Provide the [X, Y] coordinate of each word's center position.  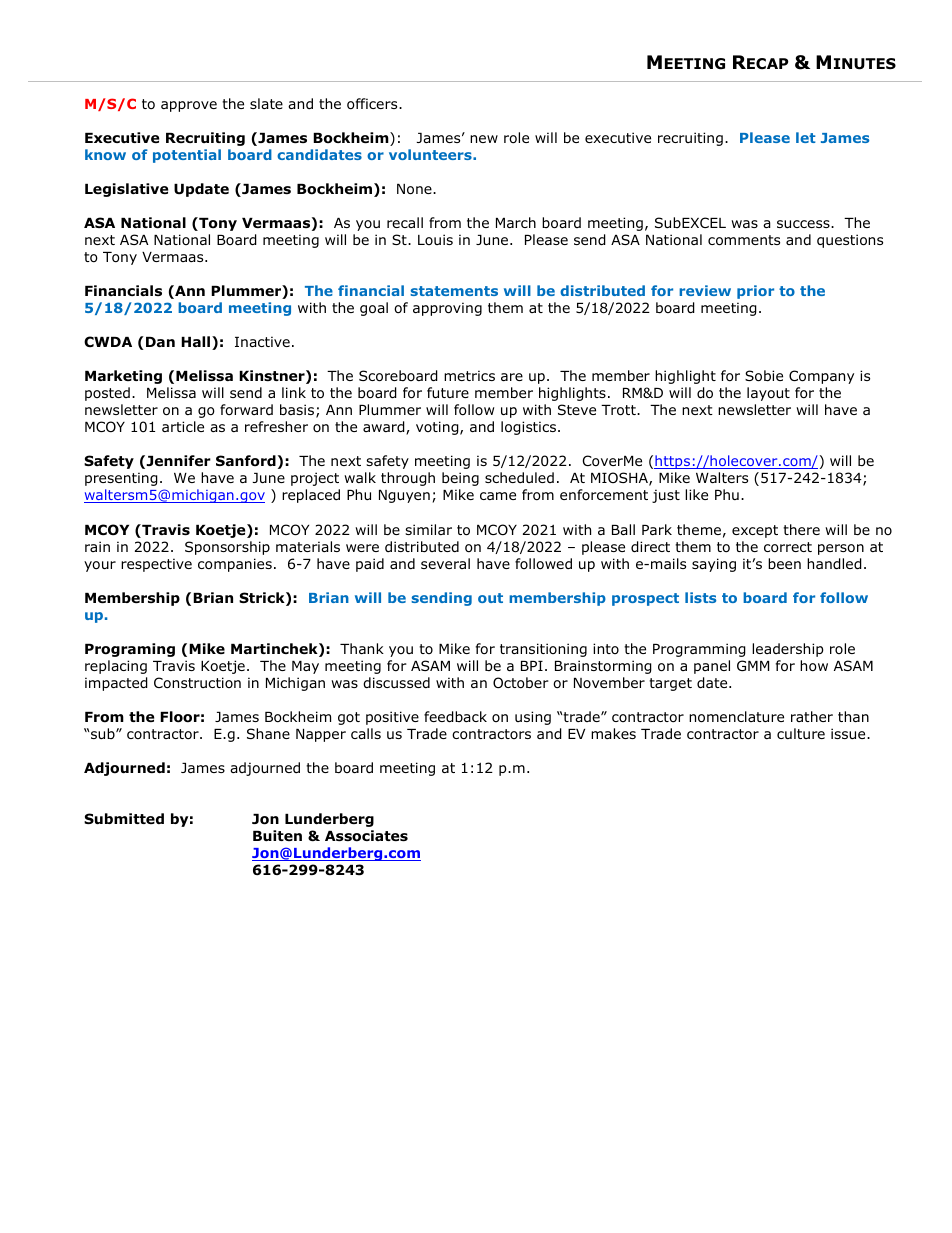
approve [189, 106]
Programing [130, 650]
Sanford [246, 461]
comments [744, 240]
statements [454, 291]
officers [373, 104]
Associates [366, 836]
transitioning [543, 650]
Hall [197, 343]
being [460, 479]
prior [755, 292]
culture [801, 733]
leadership [788, 650]
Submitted [124, 818]
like [696, 494]
